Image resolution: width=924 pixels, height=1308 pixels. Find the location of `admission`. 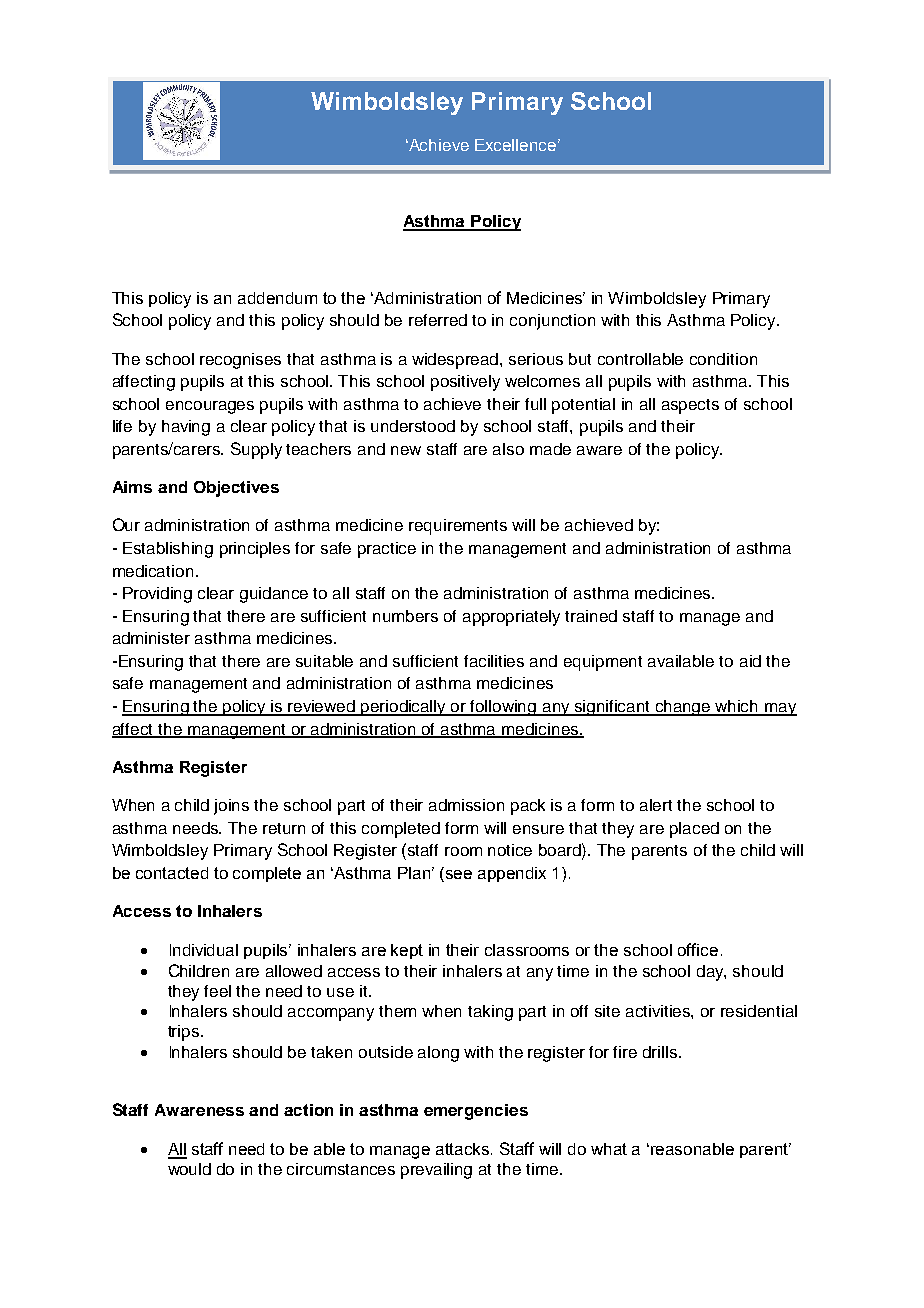

admission is located at coordinates (466, 805).
